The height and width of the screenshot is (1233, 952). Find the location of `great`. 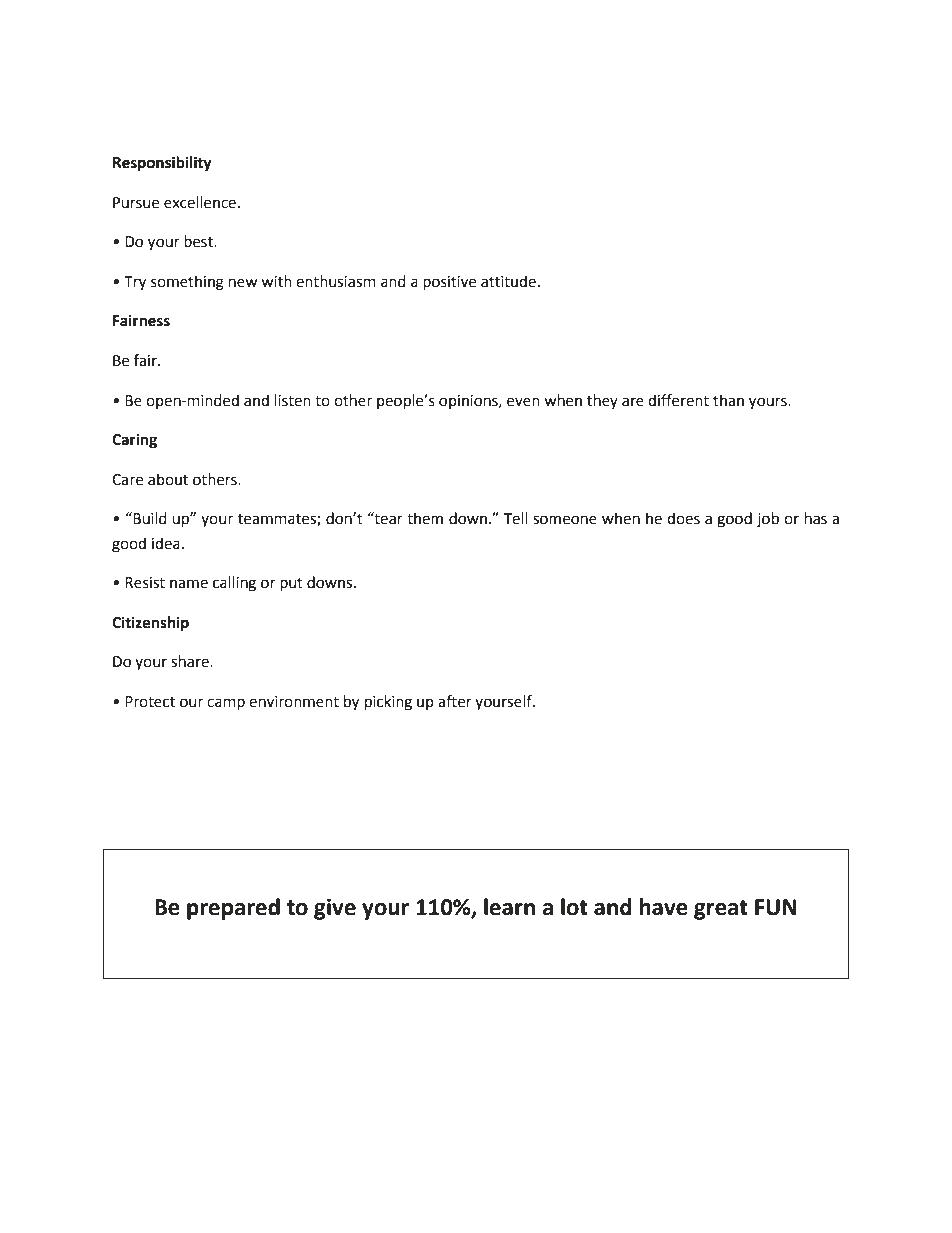

great is located at coordinates (721, 910).
